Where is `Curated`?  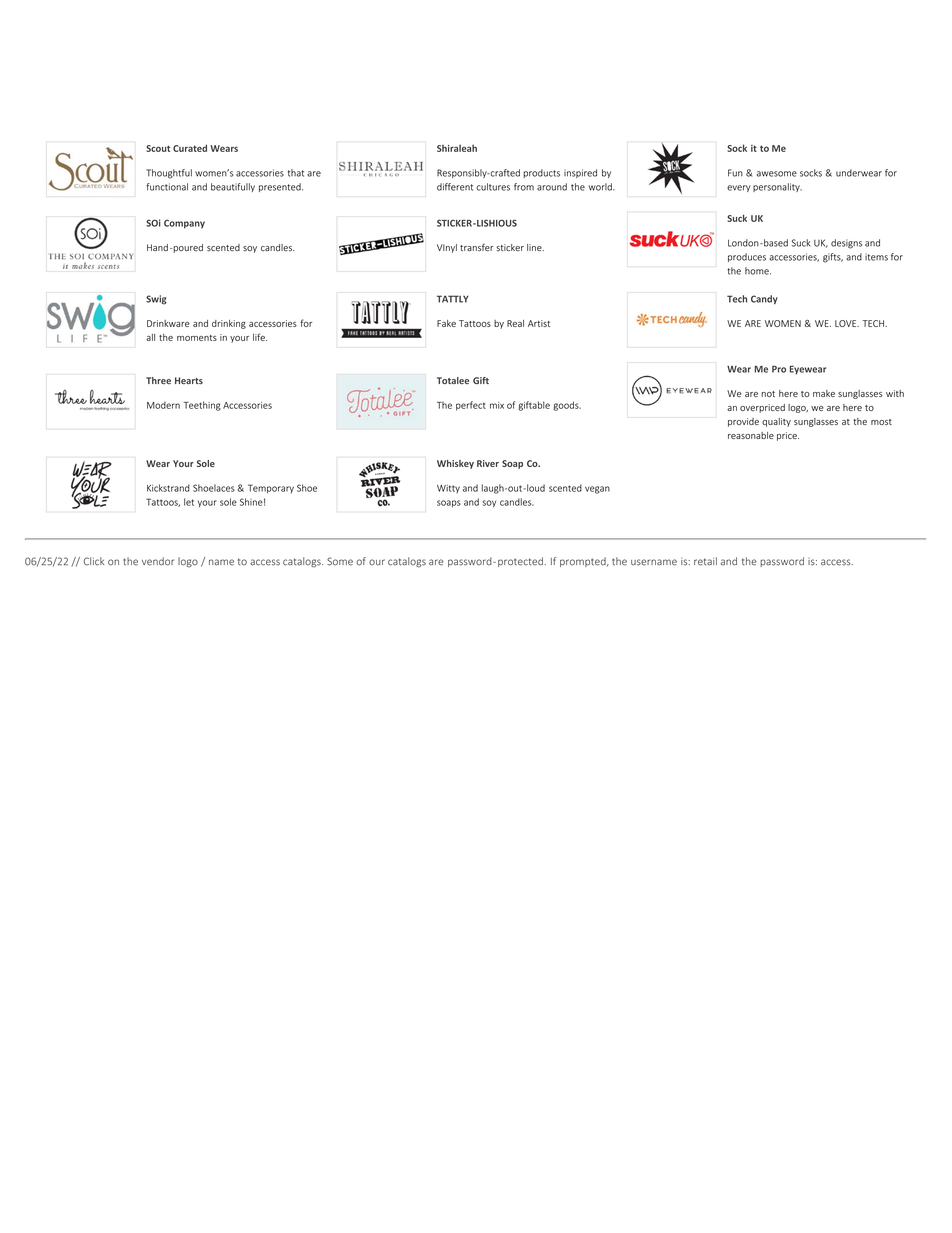
Curated is located at coordinates (190, 148).
